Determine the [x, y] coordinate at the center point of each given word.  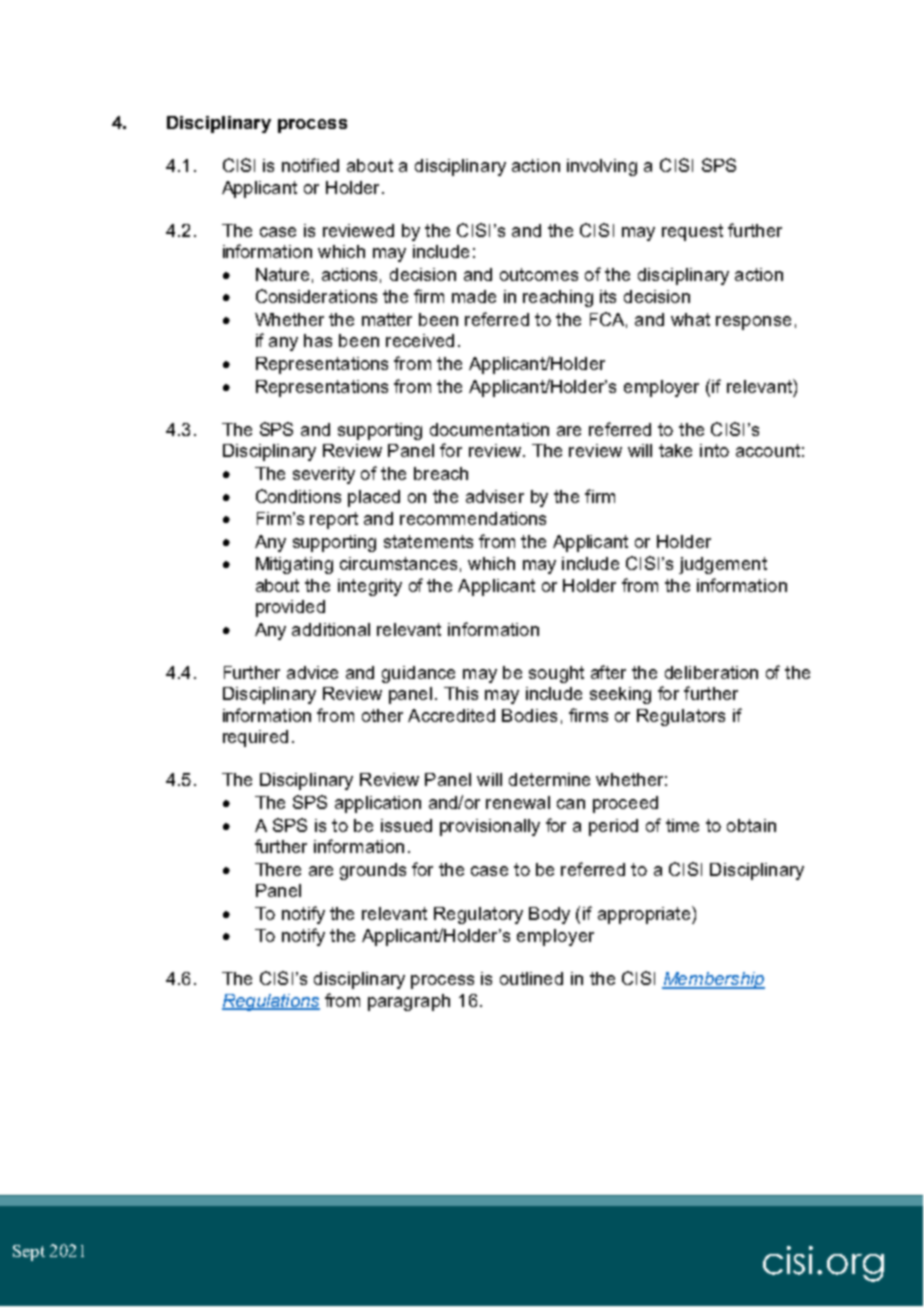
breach [441, 473]
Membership [713, 980]
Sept [29, 1253]
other [382, 715]
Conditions [298, 496]
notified [310, 165]
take [675, 450]
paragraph [409, 1002]
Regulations [271, 1002]
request [692, 232]
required [255, 738]
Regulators [681, 717]
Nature [282, 274]
